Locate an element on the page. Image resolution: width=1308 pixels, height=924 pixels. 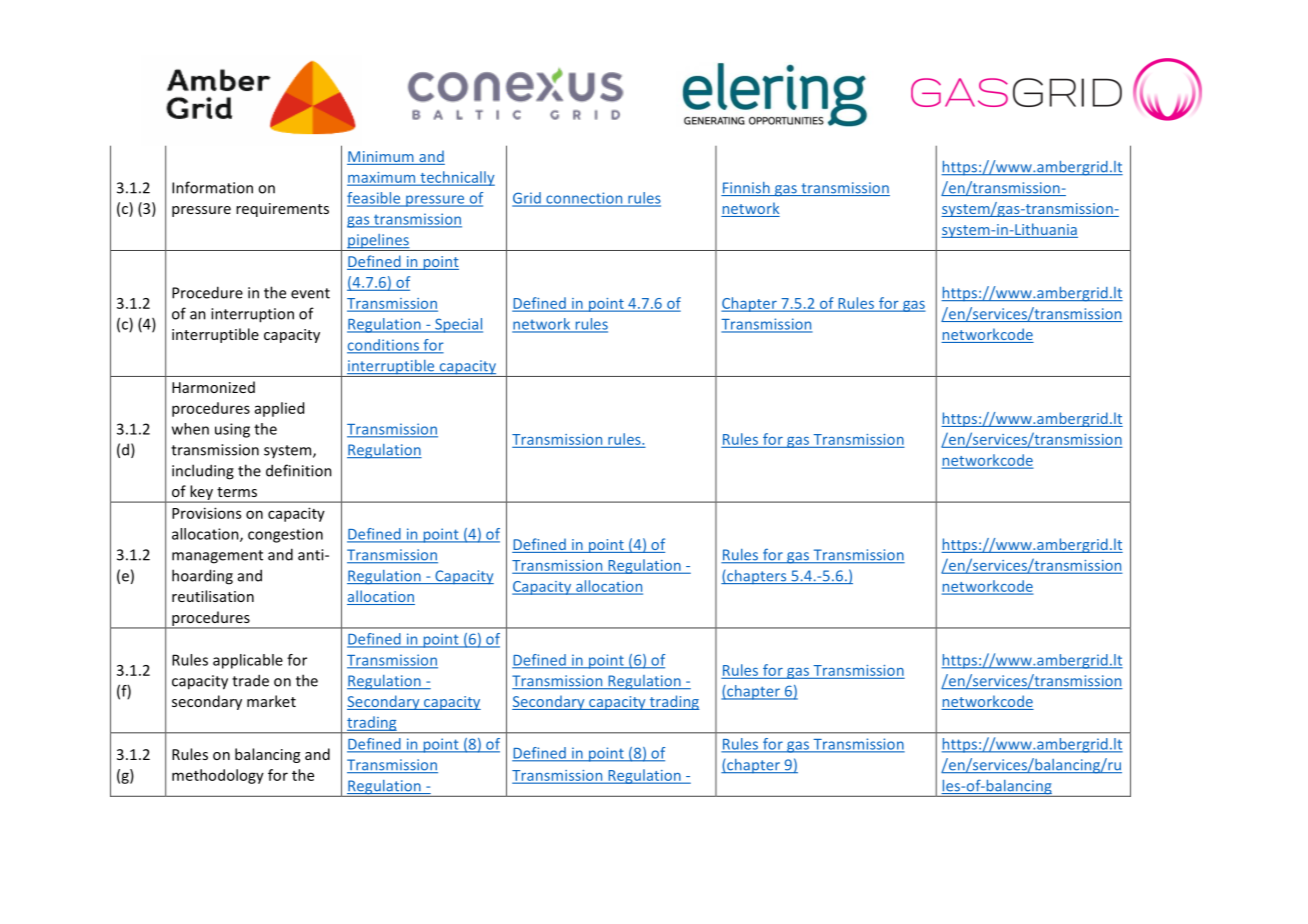
technically is located at coordinates (456, 178).
